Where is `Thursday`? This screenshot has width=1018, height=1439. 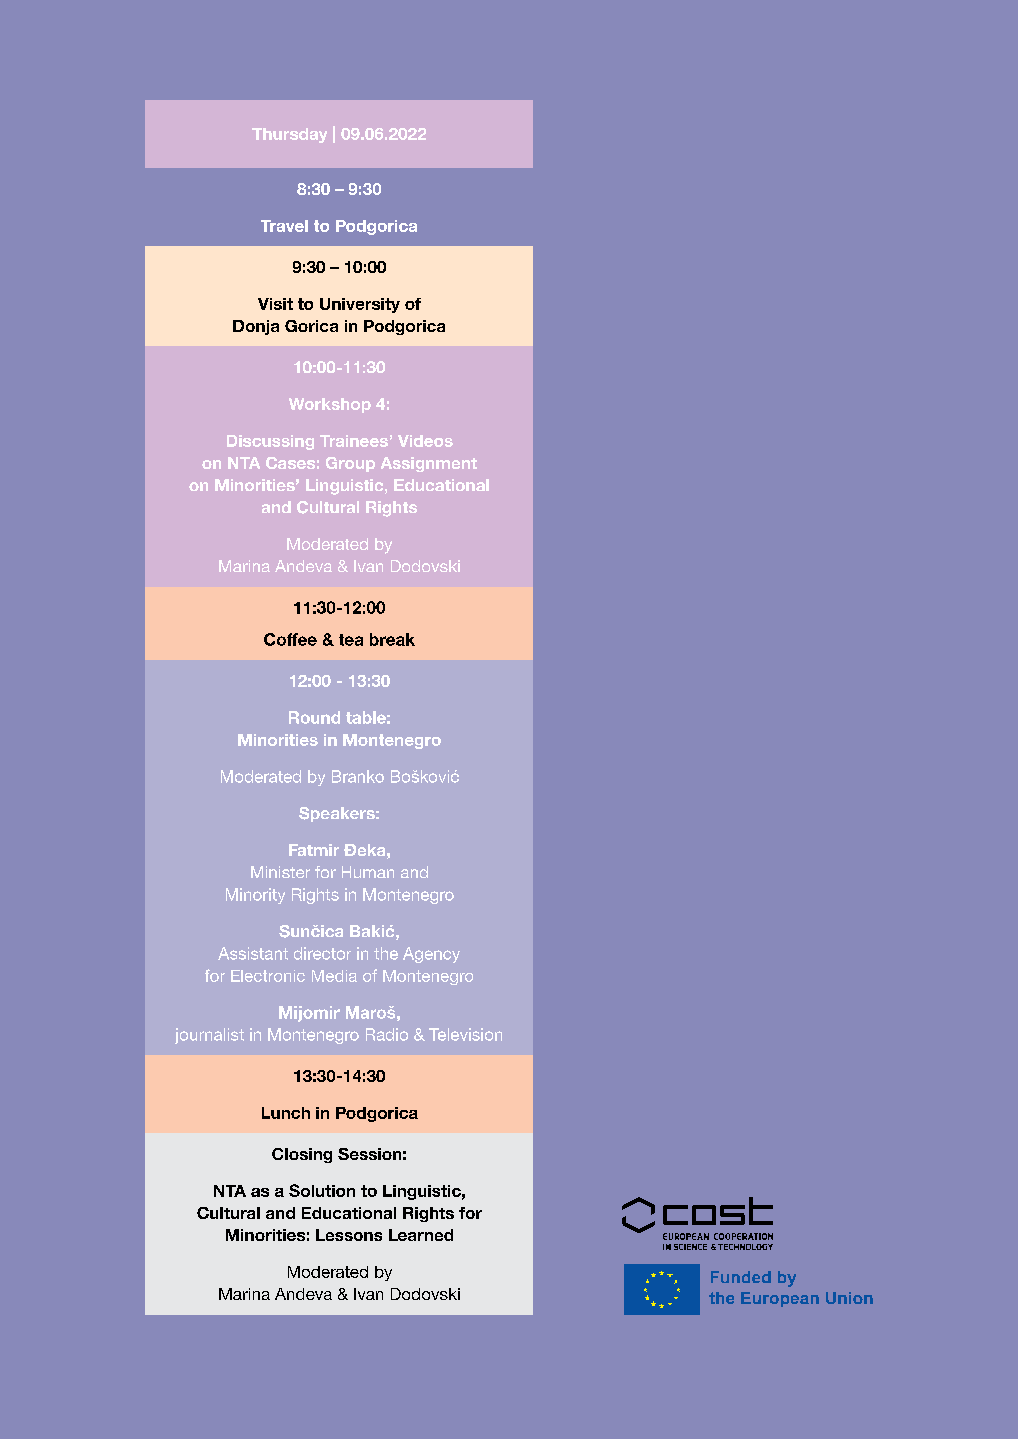 Thursday is located at coordinates (289, 135).
